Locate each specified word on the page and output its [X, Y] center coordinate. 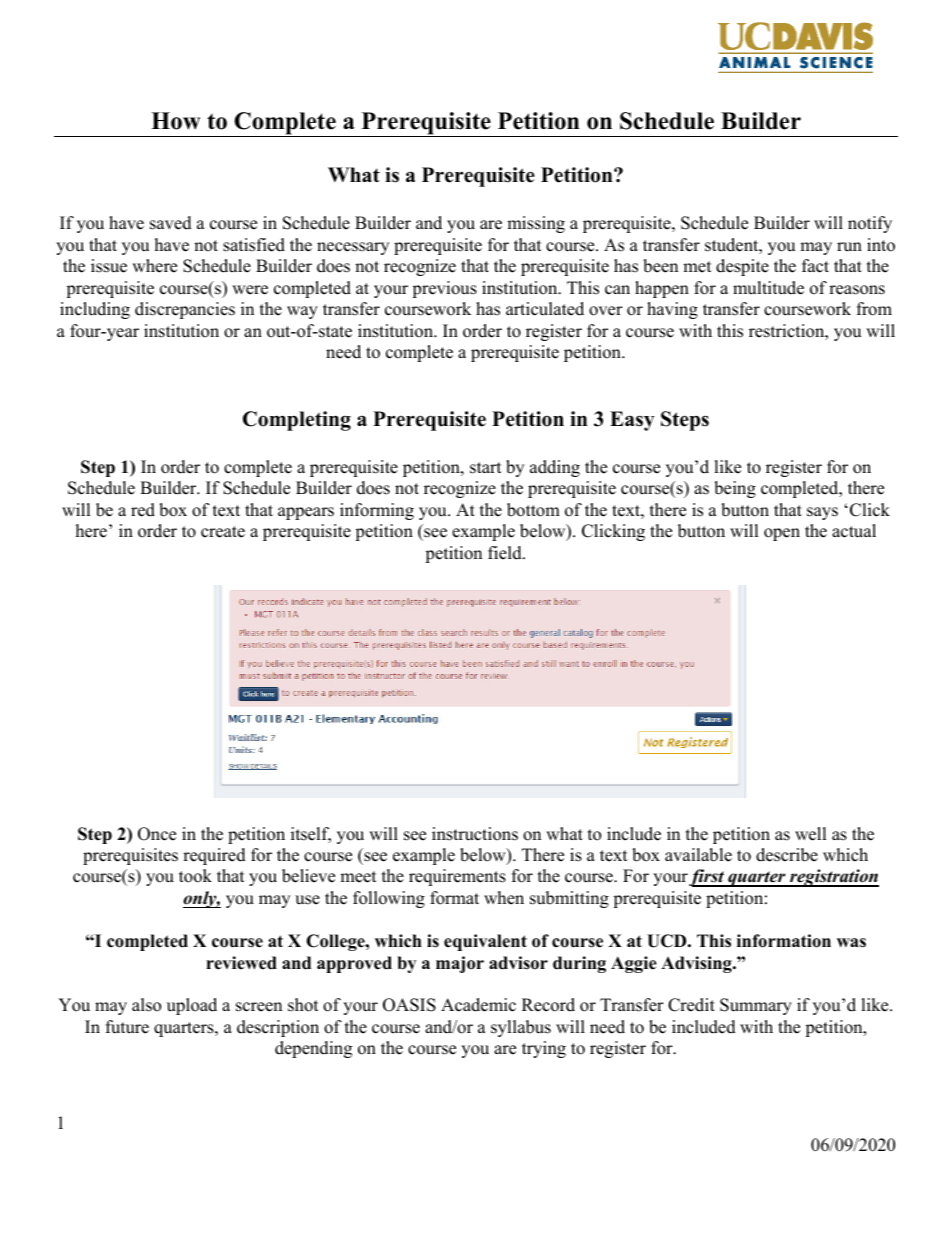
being [735, 489]
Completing [297, 421]
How [175, 121]
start [486, 468]
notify [870, 224]
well [811, 834]
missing [536, 224]
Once [157, 834]
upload [192, 1006]
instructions [475, 834]
